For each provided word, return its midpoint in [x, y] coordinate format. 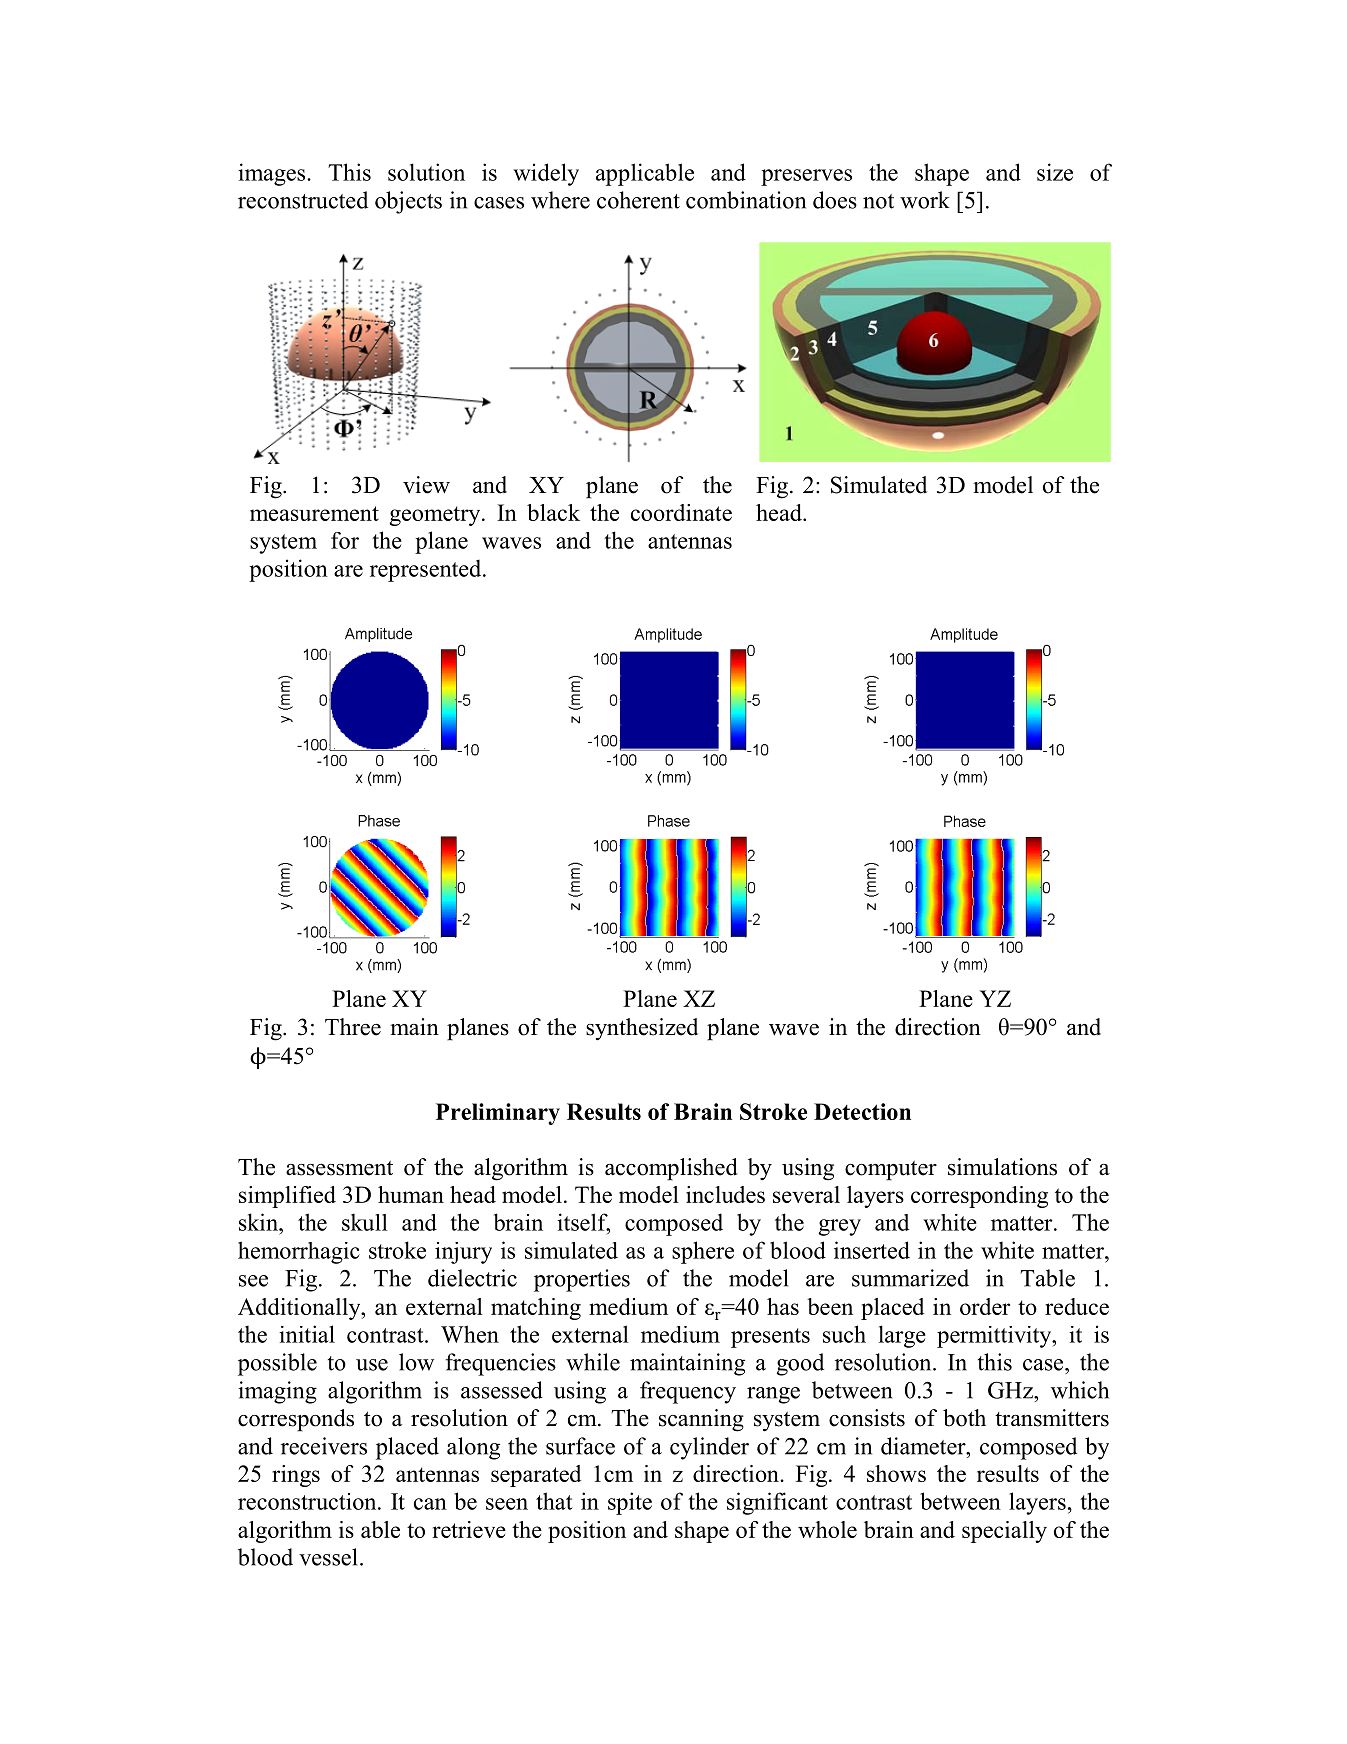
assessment [339, 1168]
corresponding [979, 1197]
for [345, 540]
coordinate [681, 512]
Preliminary [498, 1114]
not [878, 201]
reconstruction [308, 1501]
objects [408, 202]
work [925, 200]
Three [353, 1027]
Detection [862, 1111]
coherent [638, 200]
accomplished [671, 1169]
